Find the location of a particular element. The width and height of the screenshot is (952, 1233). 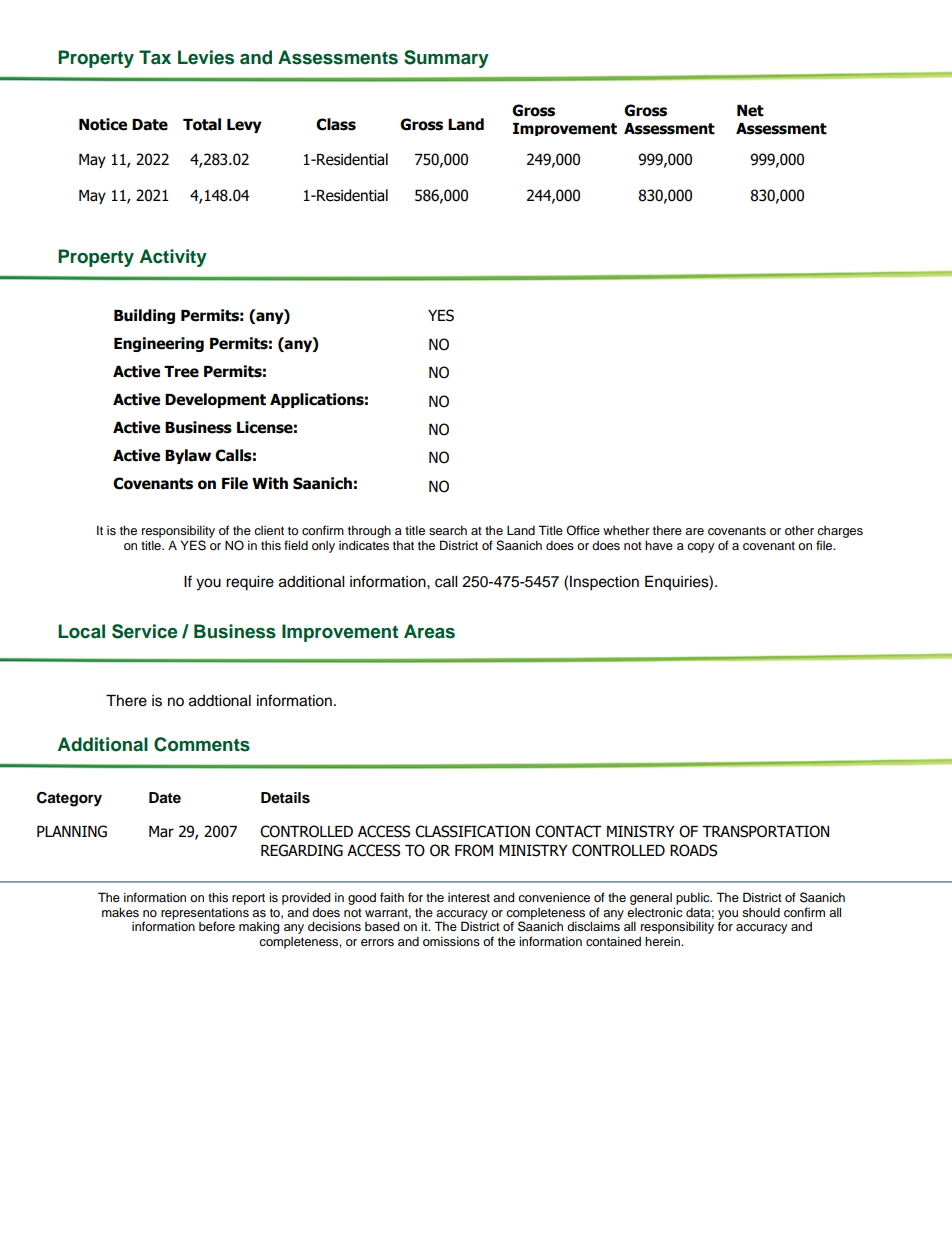

Tree is located at coordinates (181, 372).
